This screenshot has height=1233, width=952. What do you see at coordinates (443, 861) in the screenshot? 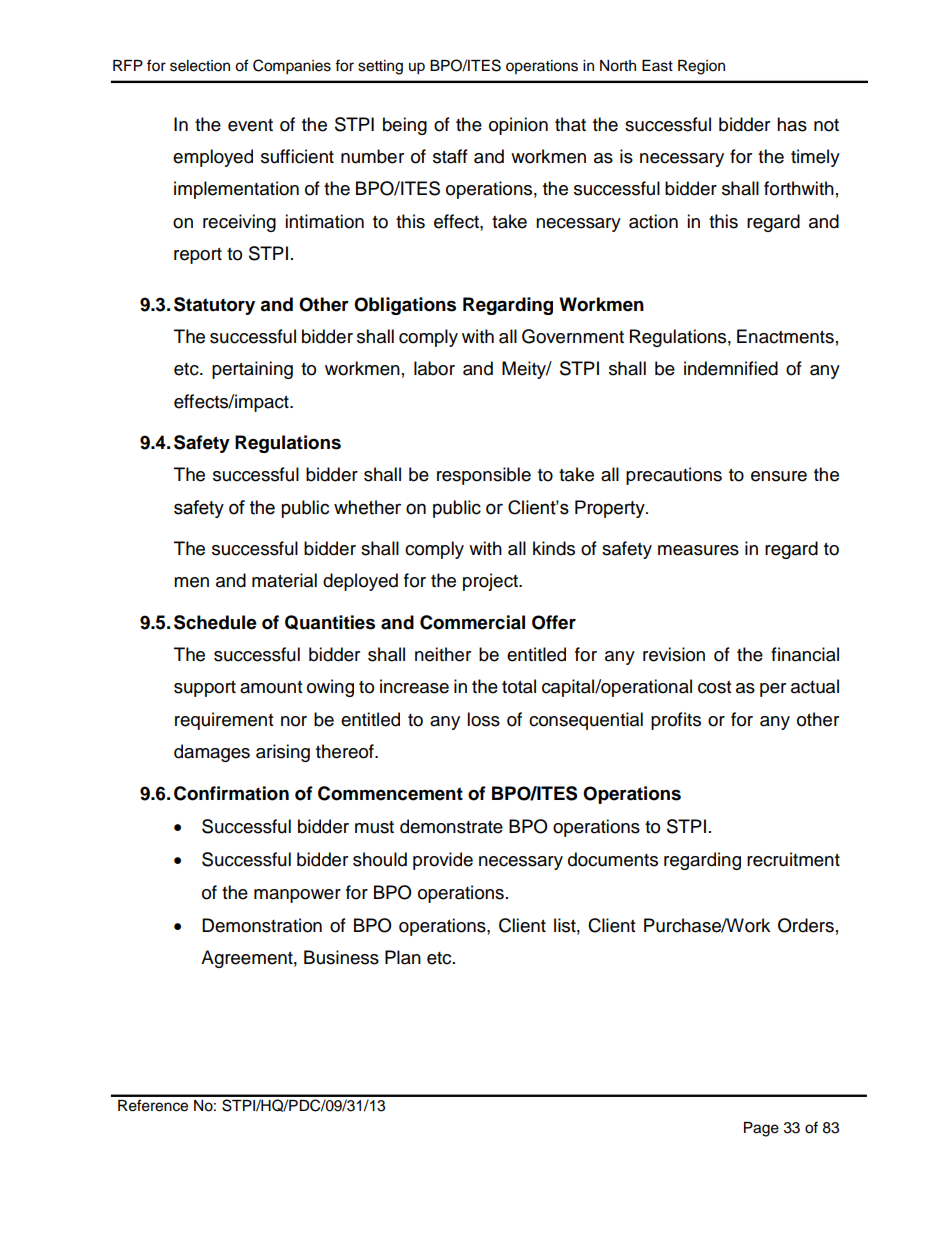
I see `provide` at bounding box center [443, 861].
